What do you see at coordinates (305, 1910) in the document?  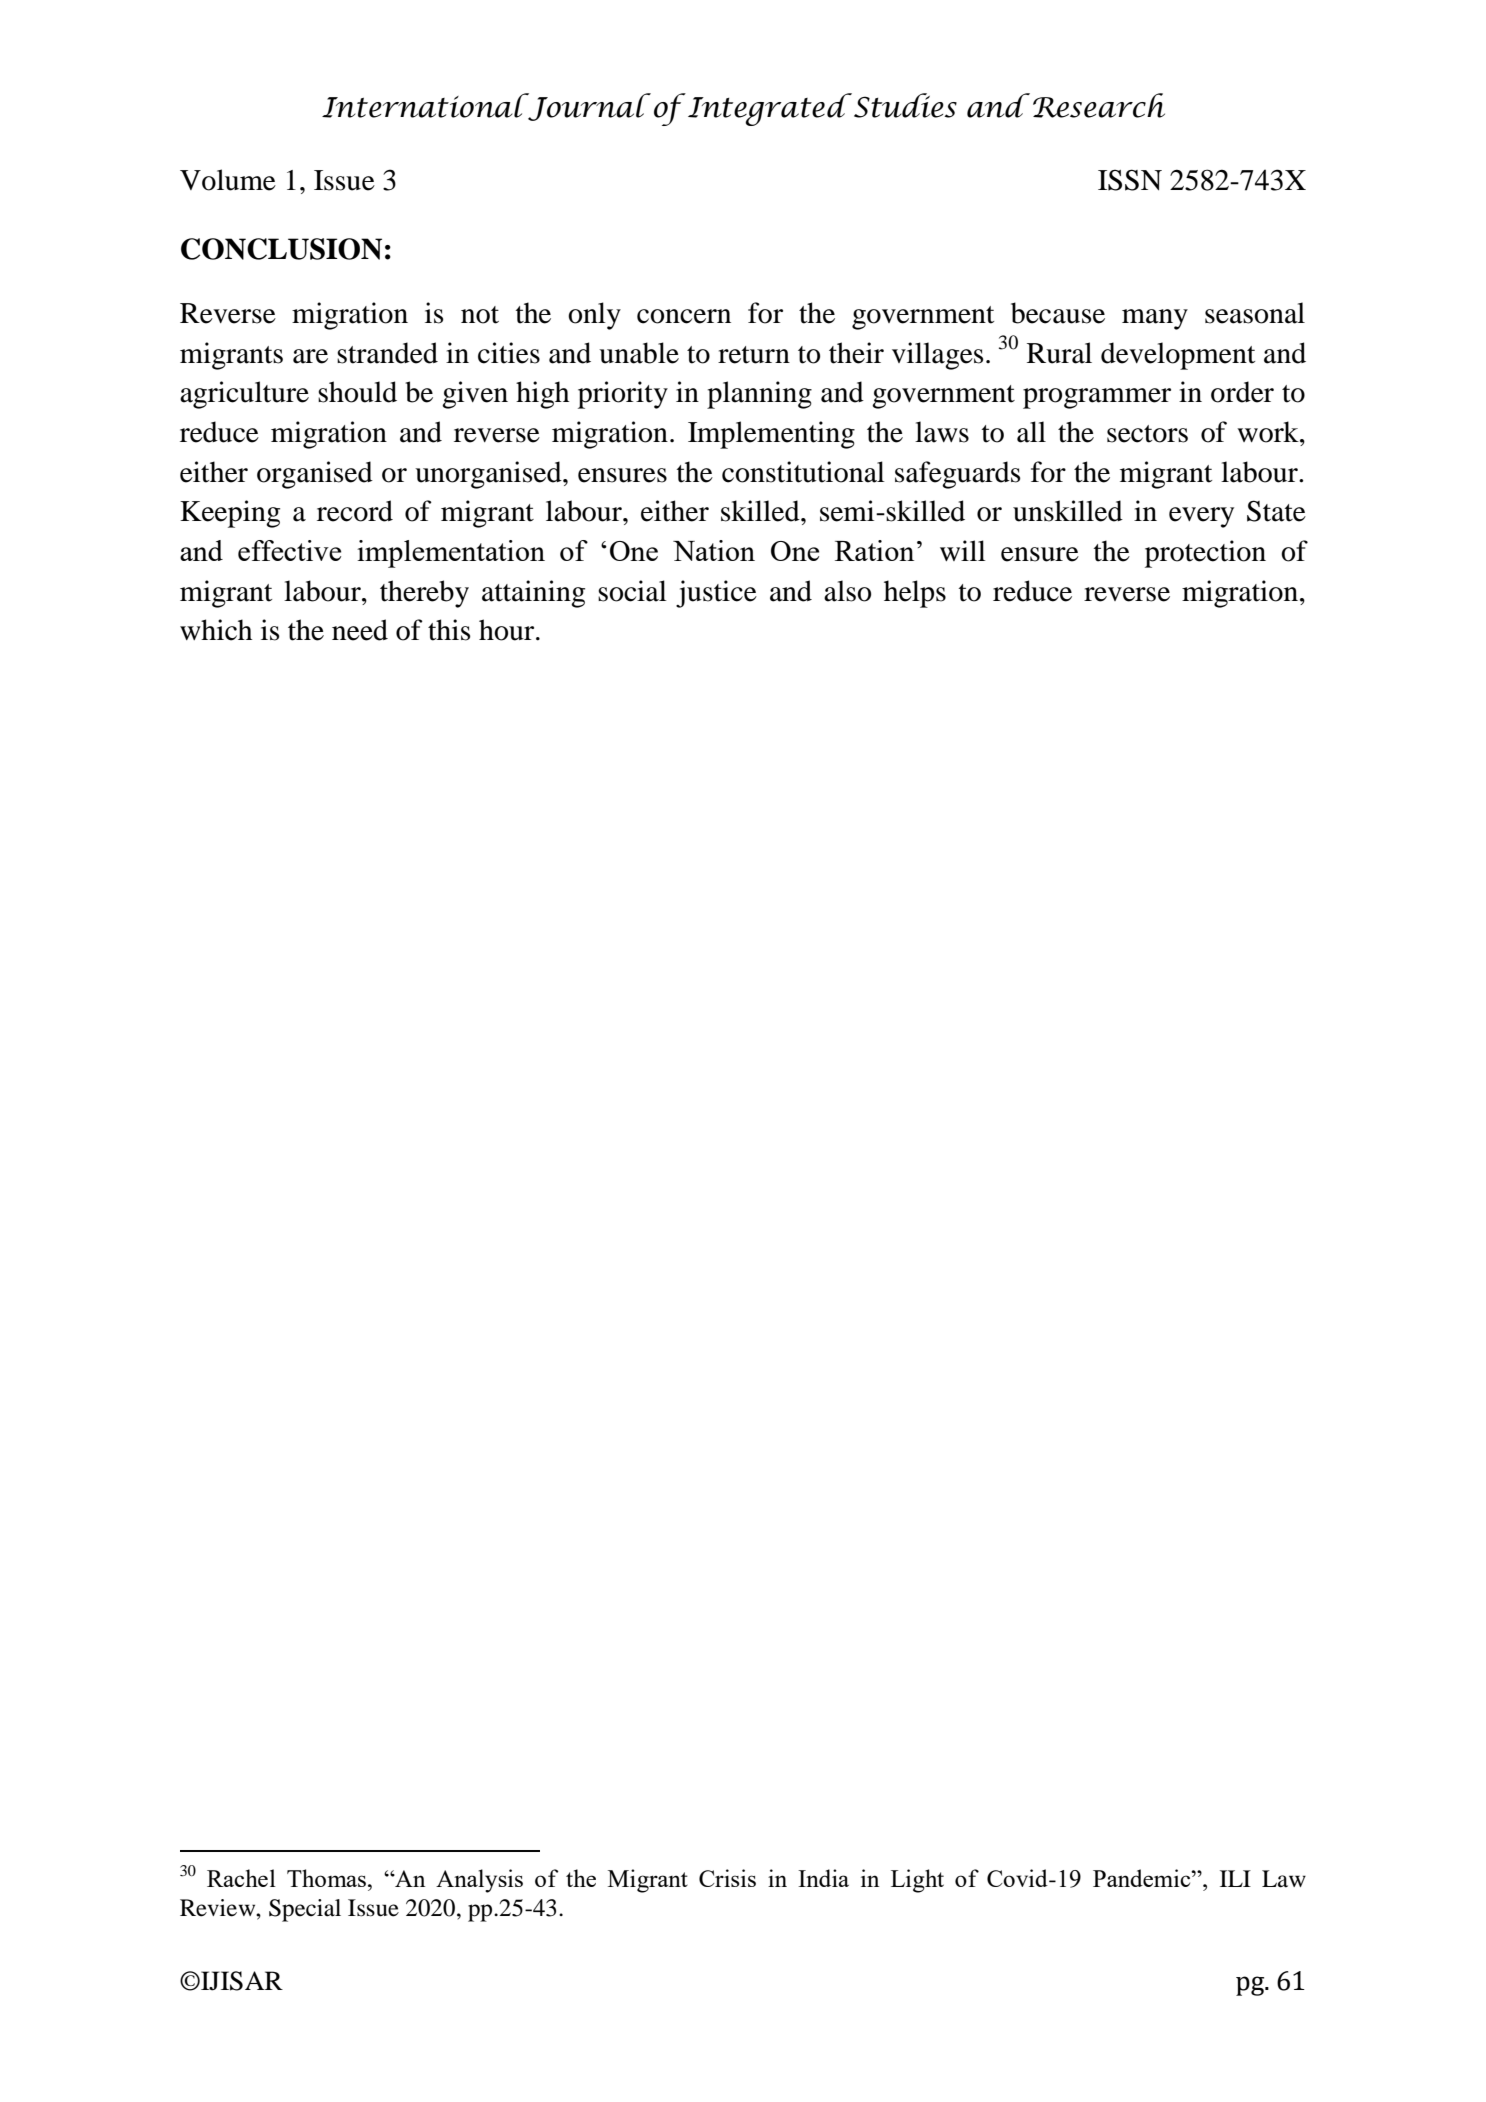 I see `Special` at bounding box center [305, 1910].
